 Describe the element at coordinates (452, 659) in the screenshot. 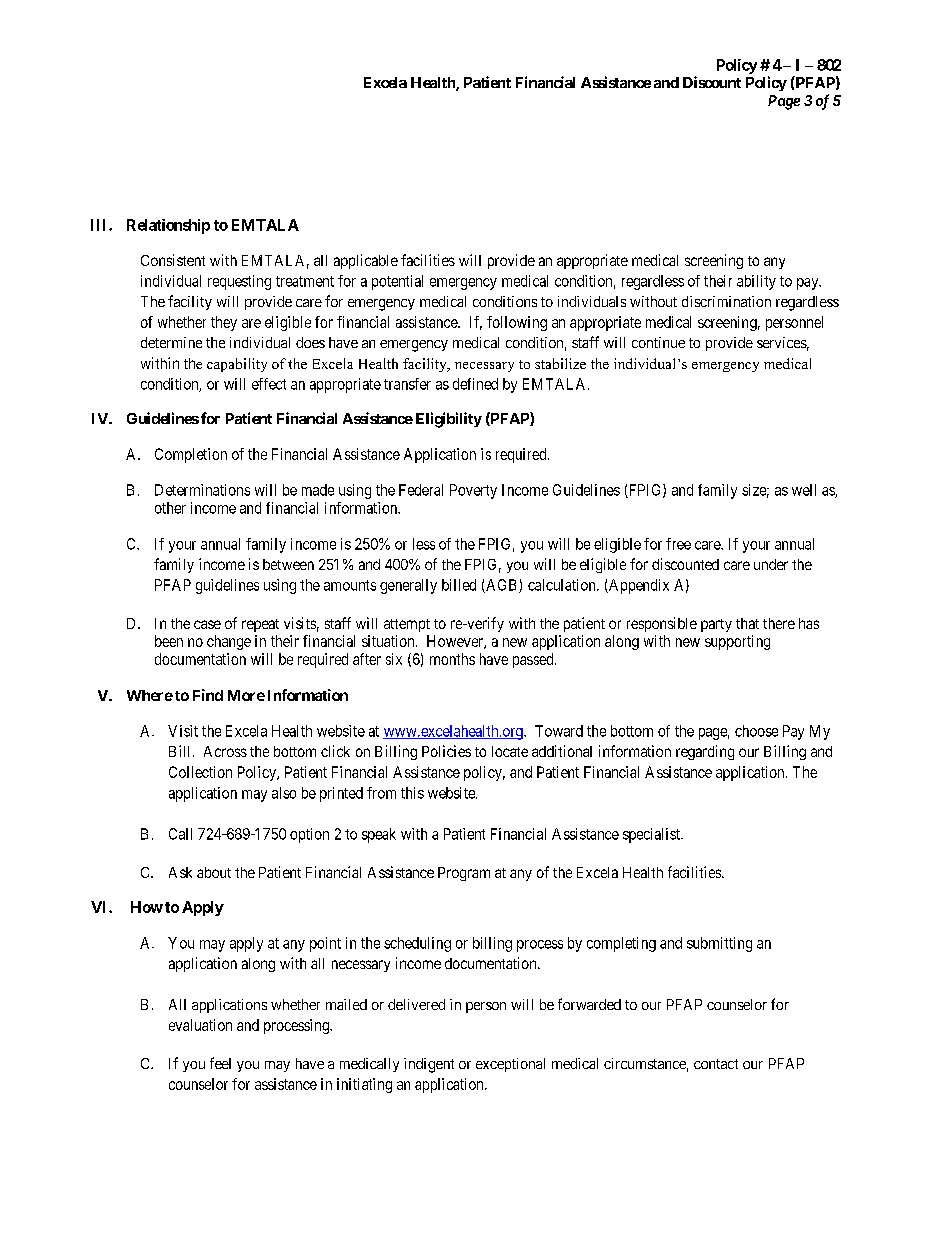

I see `months` at that location.
